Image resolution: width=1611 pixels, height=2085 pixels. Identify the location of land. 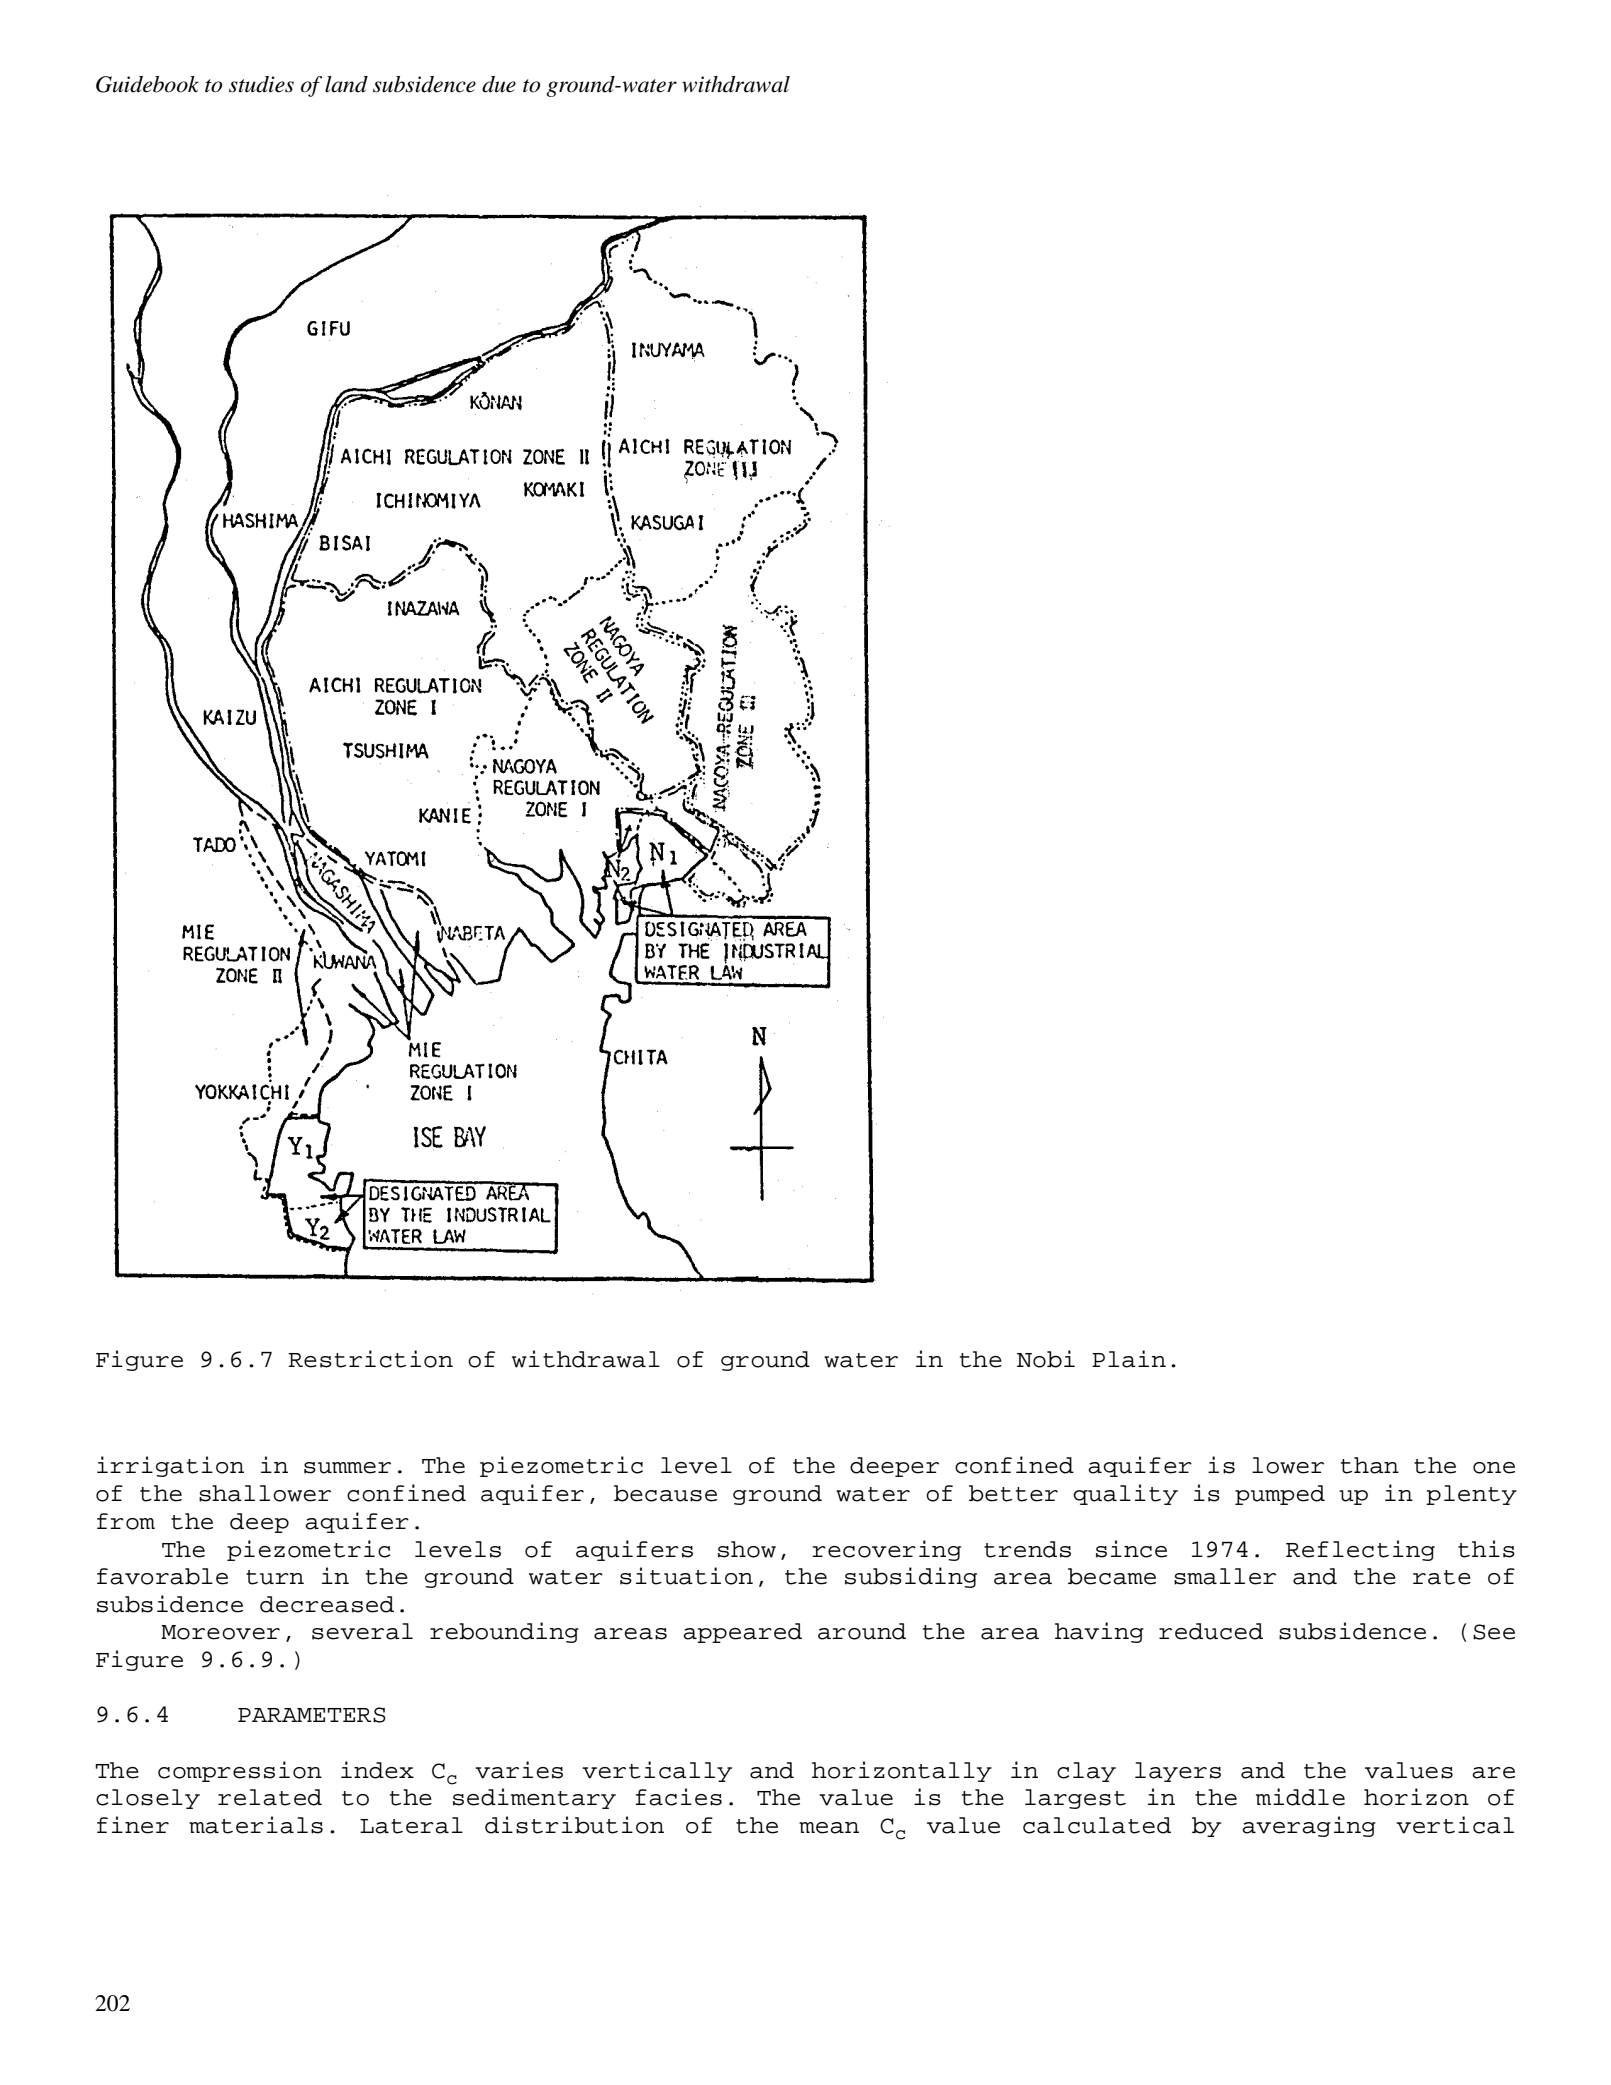
(346, 84).
